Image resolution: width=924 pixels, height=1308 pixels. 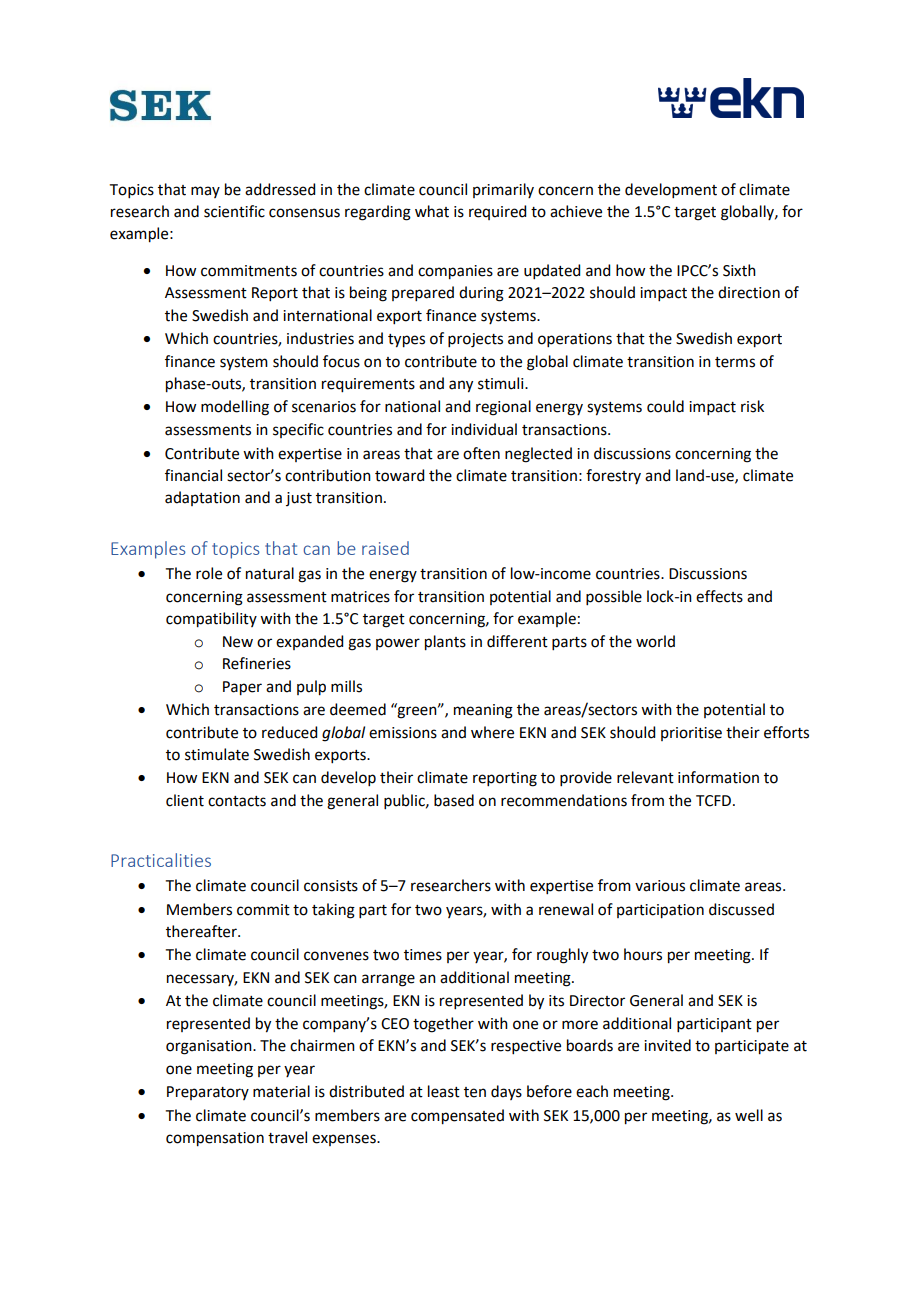 I want to click on adaptation, so click(x=202, y=498).
